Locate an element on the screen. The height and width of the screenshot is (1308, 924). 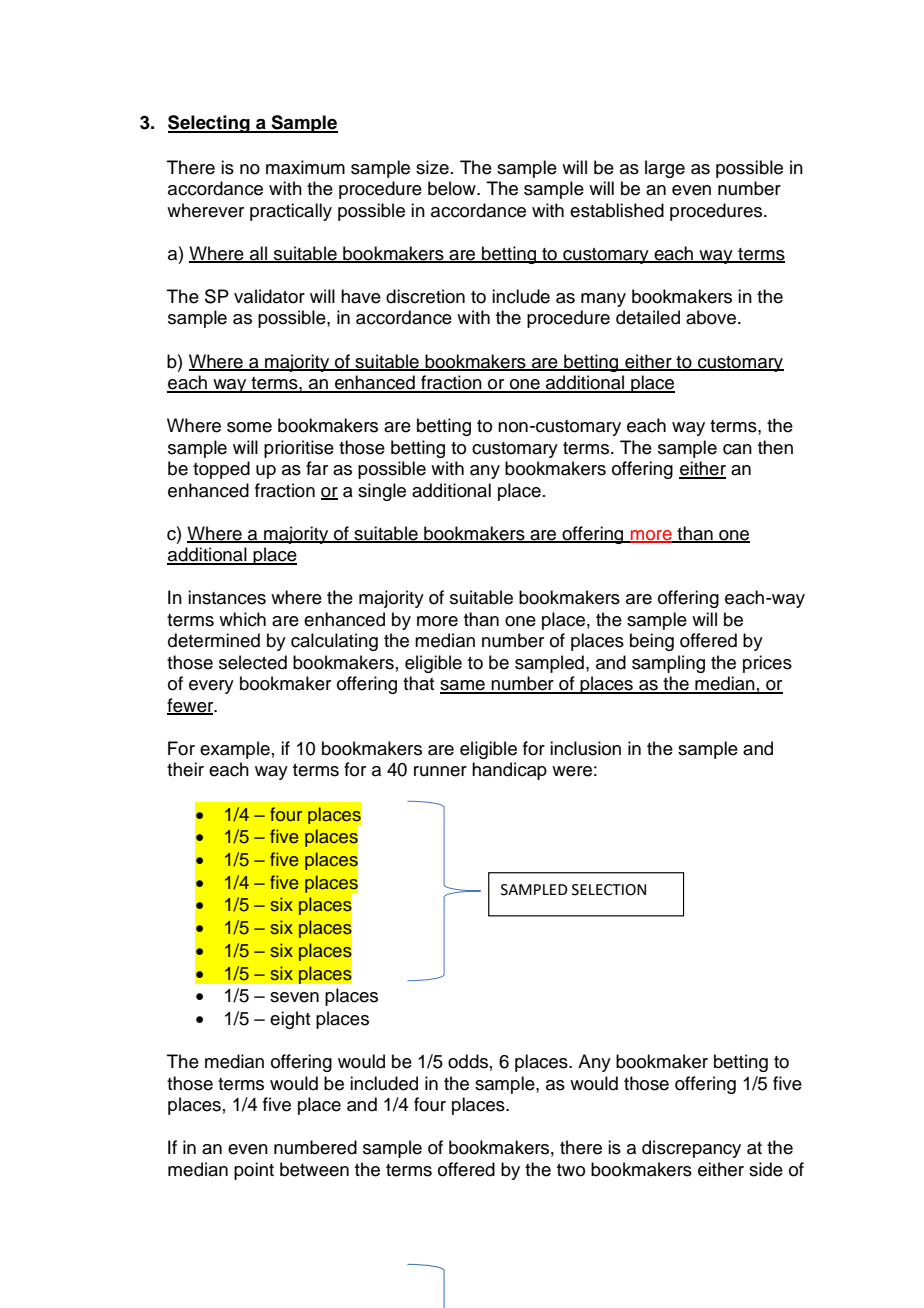
point is located at coordinates (254, 1171).
